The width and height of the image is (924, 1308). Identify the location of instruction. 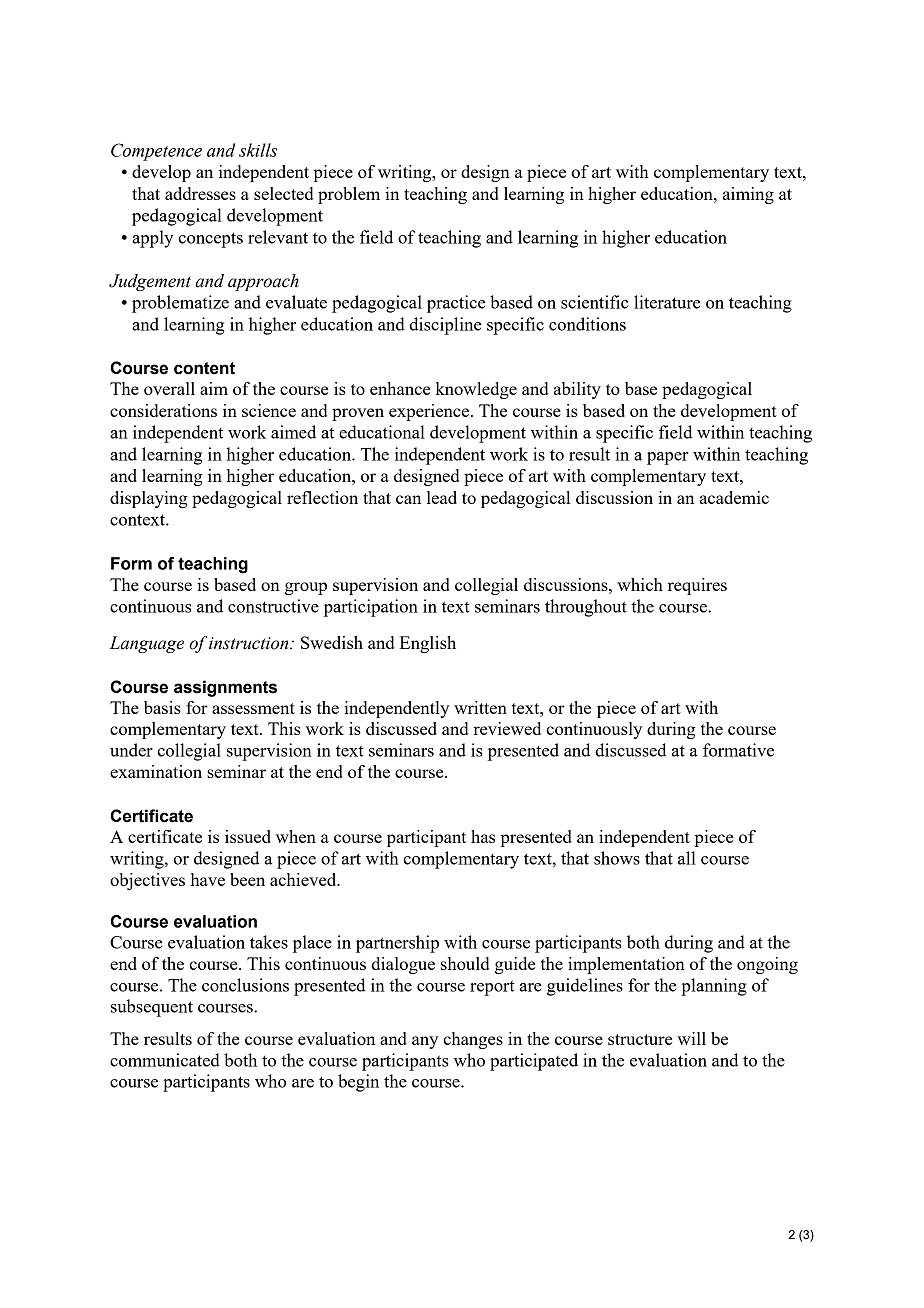
(250, 643).
